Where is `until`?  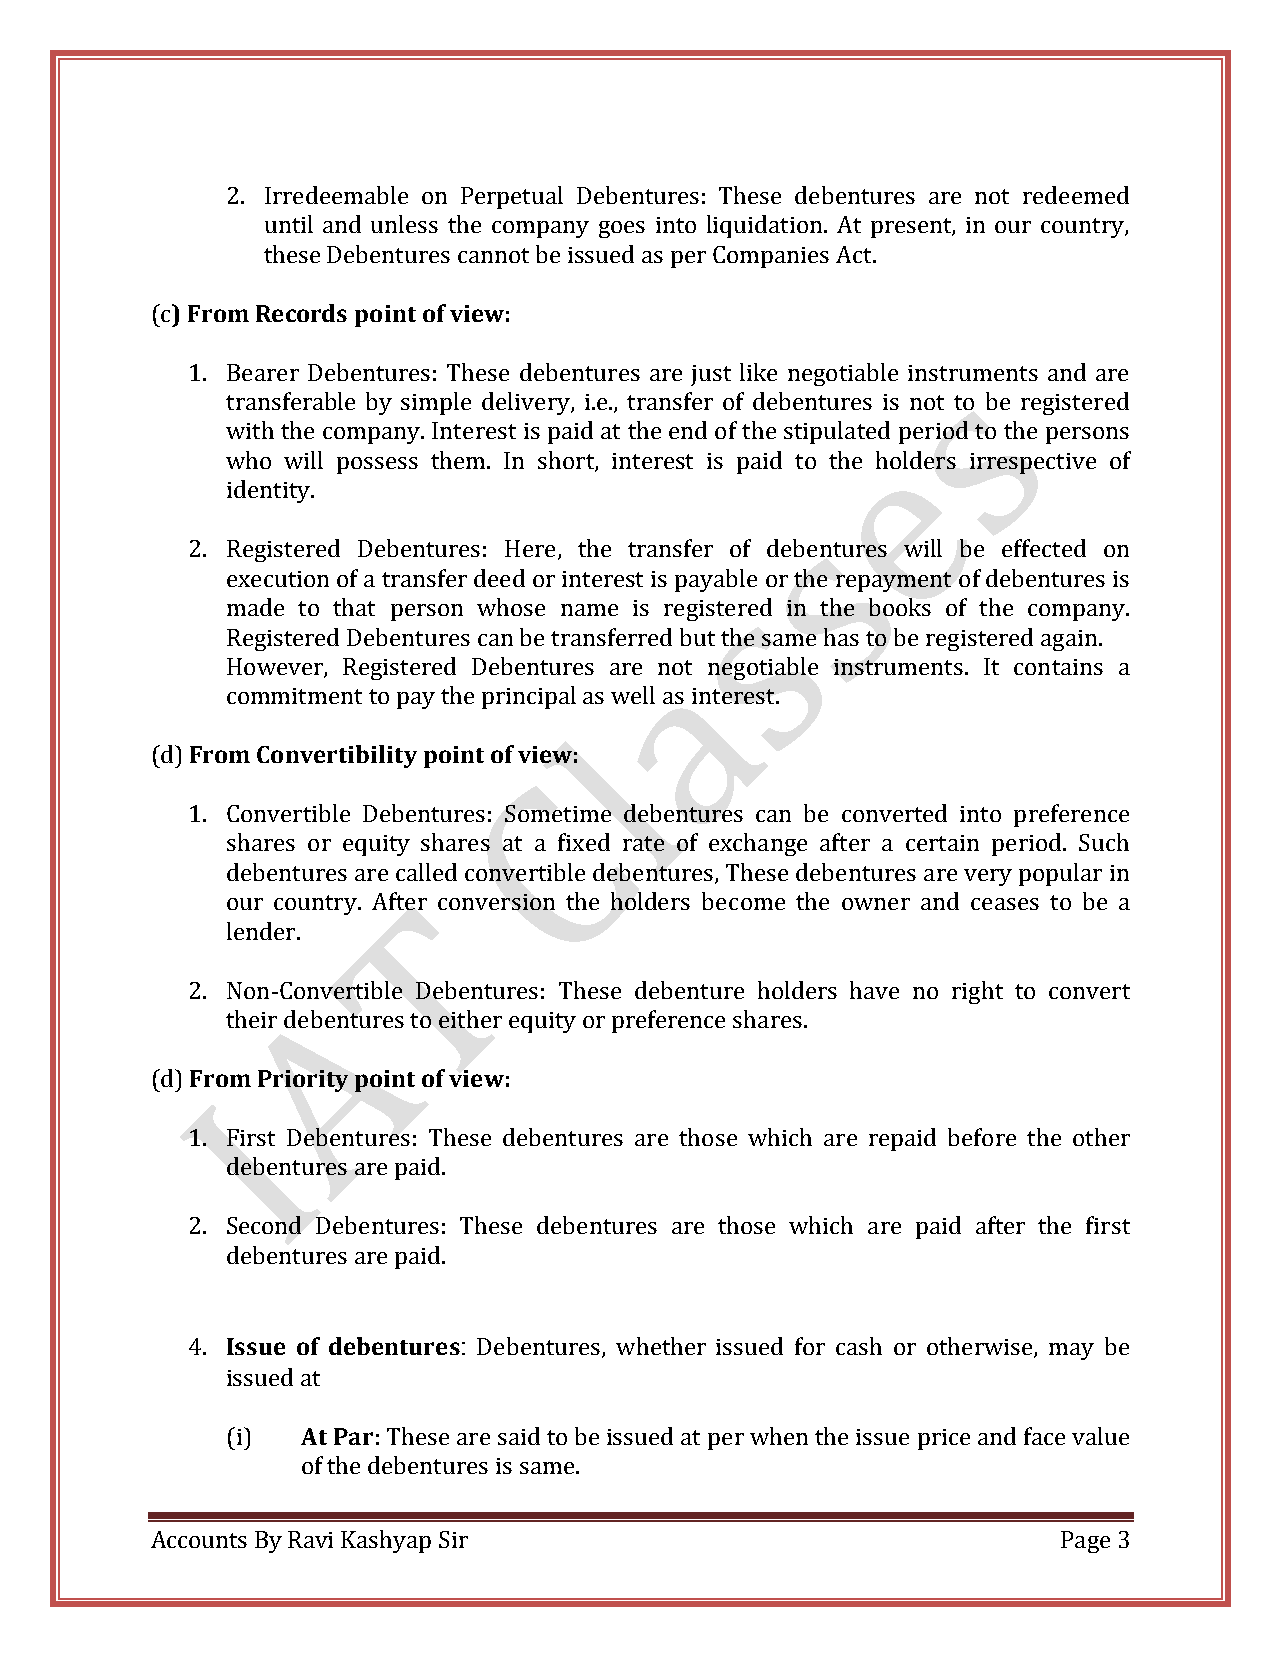
until is located at coordinates (289, 224).
